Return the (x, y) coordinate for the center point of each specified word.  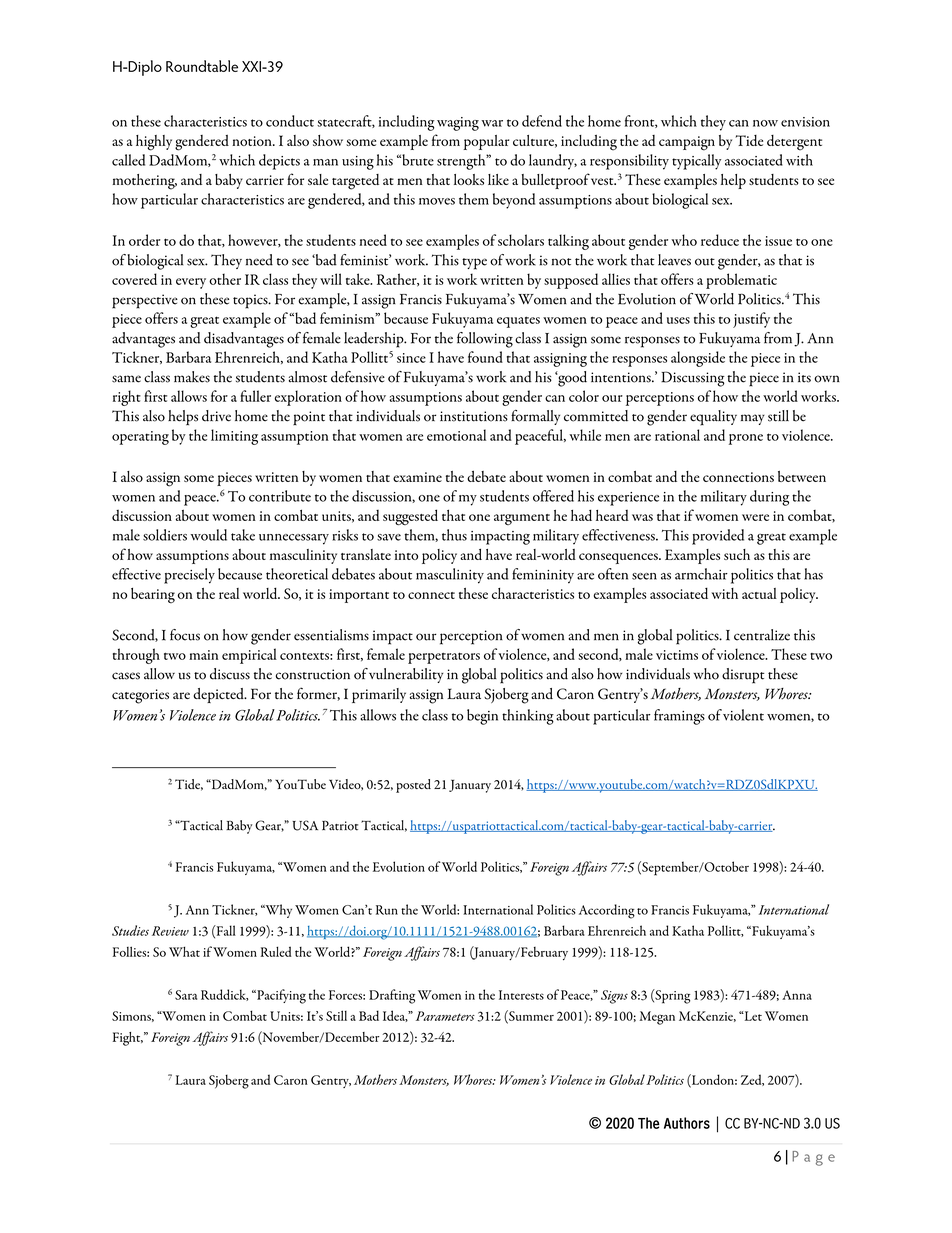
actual (759, 593)
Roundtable (202, 66)
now (765, 123)
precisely (189, 576)
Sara (186, 995)
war (492, 123)
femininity (543, 576)
